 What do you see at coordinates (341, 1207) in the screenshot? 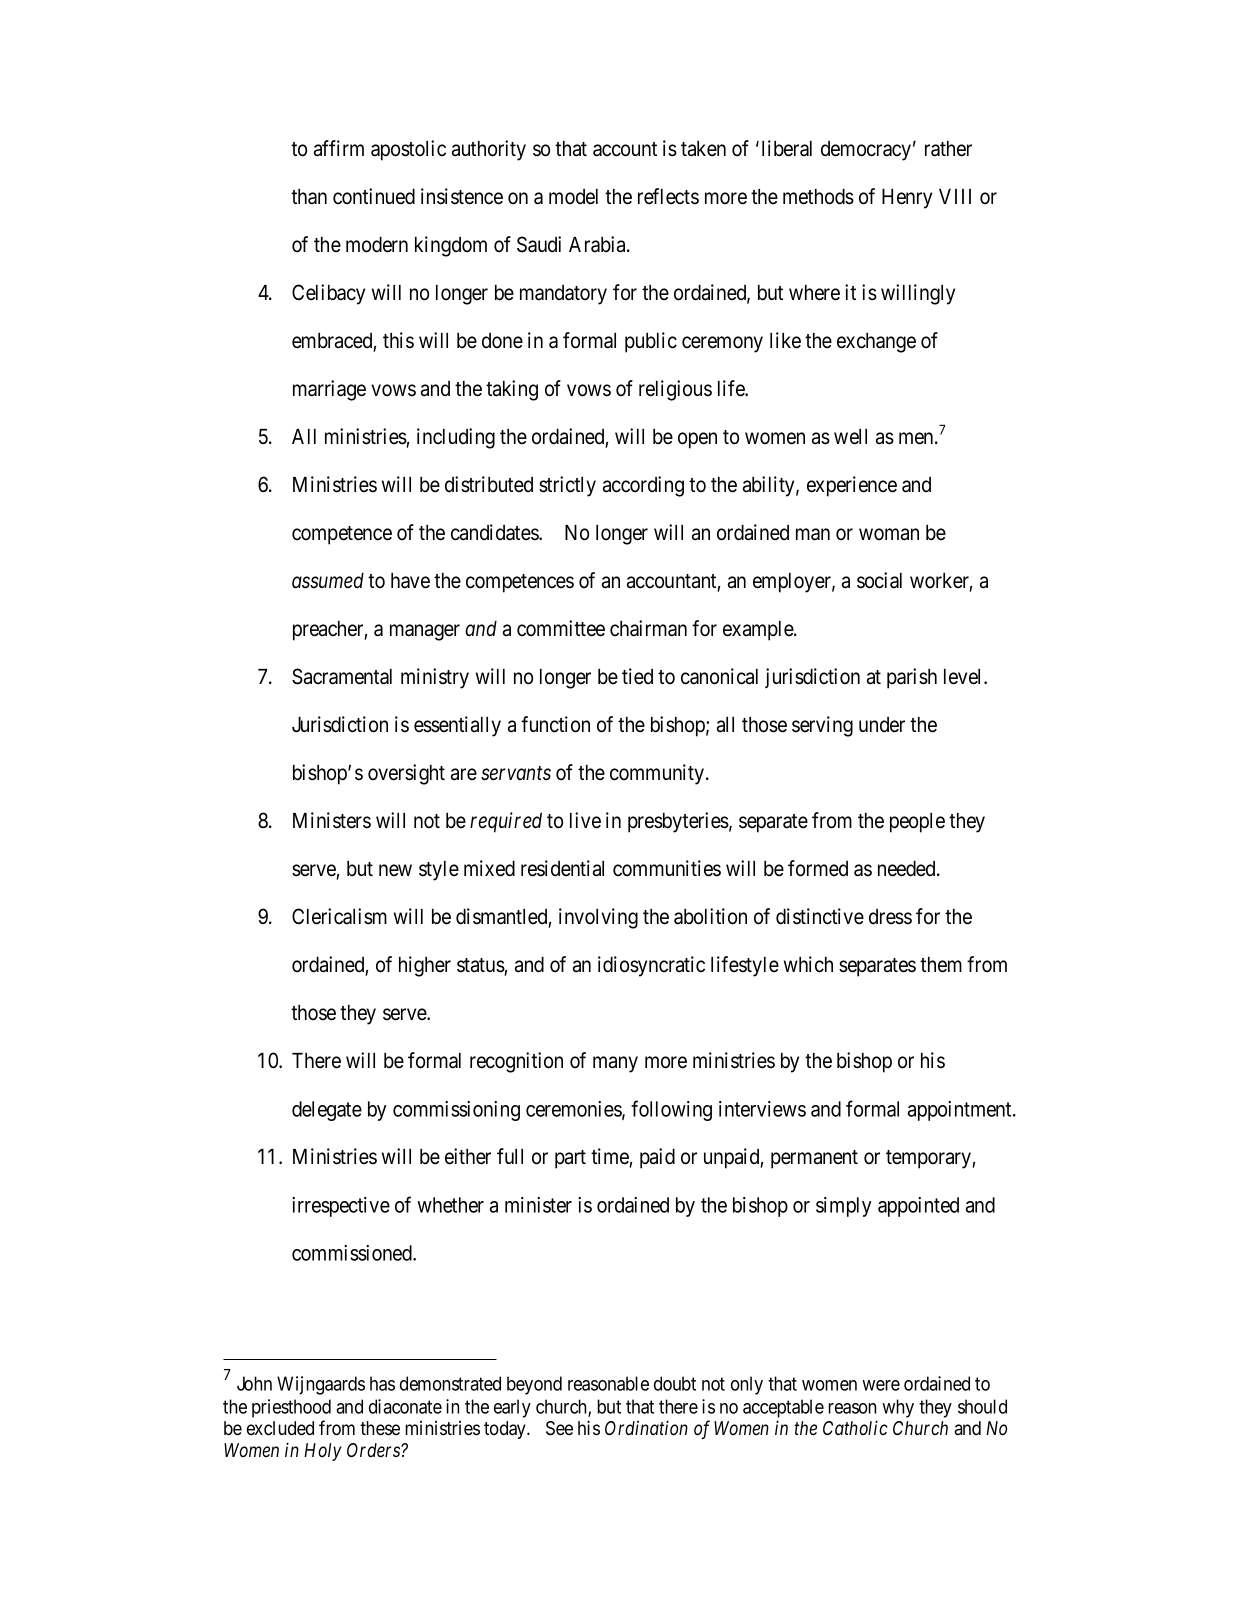
I see `irrespective` at bounding box center [341, 1207].
